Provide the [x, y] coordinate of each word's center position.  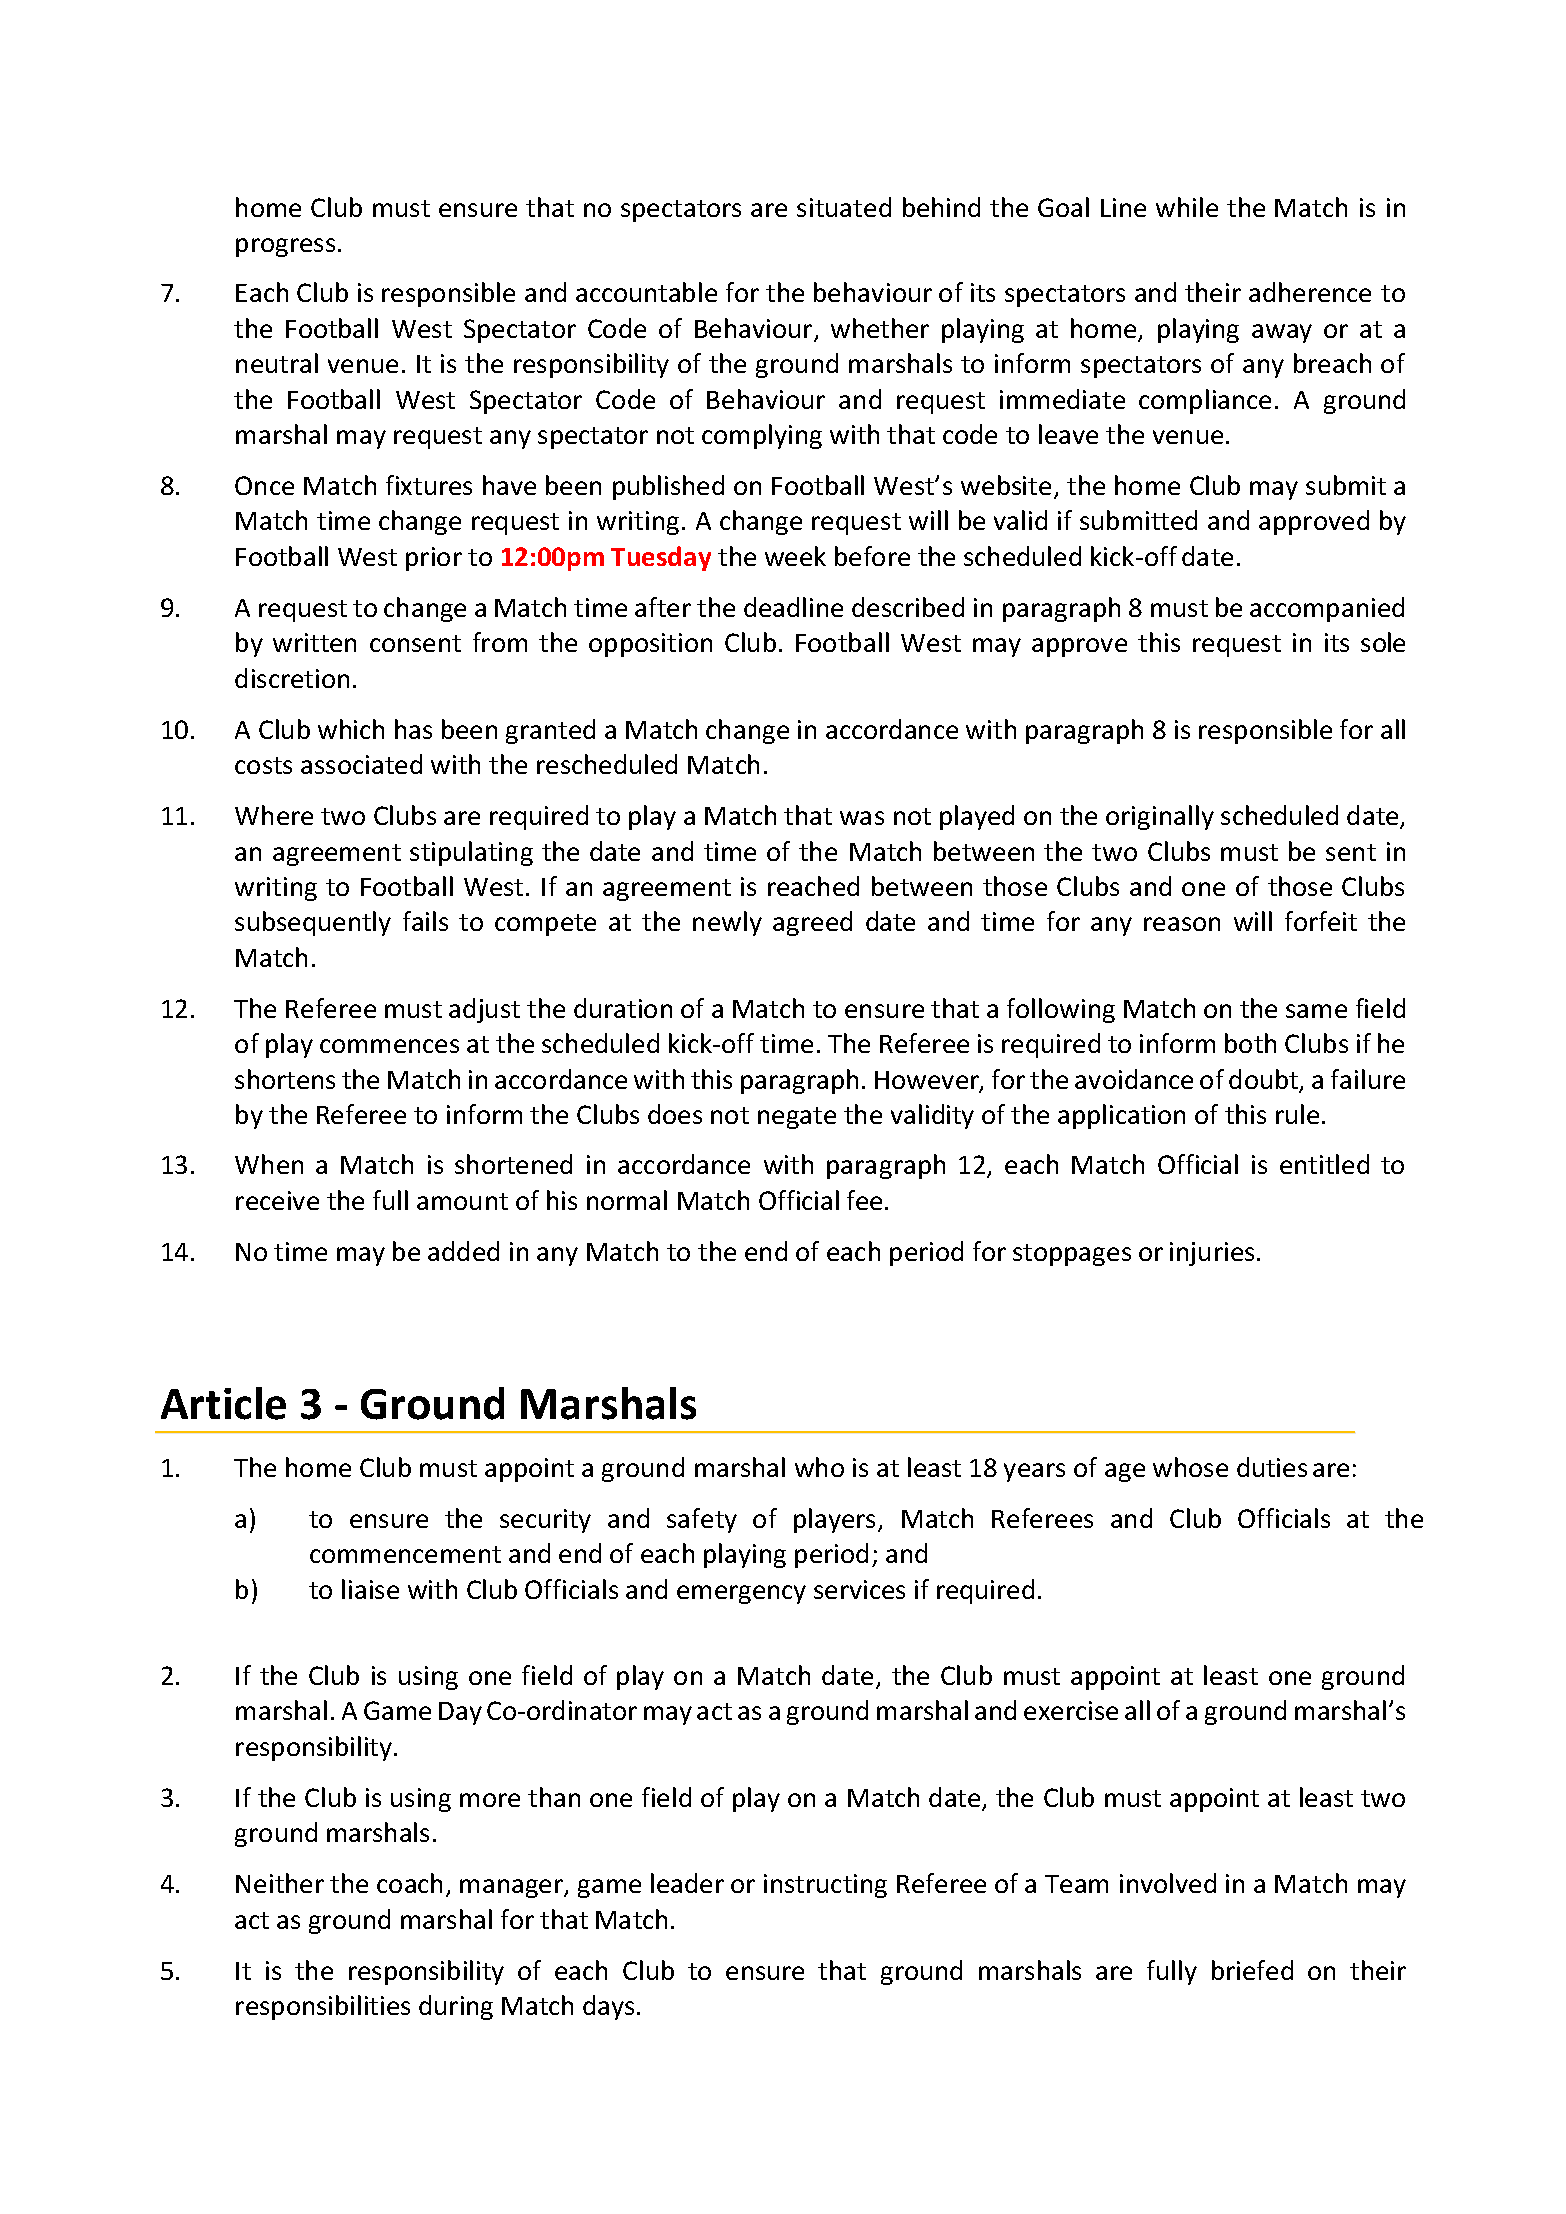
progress [285, 247]
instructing [825, 1886]
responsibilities [323, 2007]
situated [844, 207]
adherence [1310, 292]
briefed [1252, 1970]
